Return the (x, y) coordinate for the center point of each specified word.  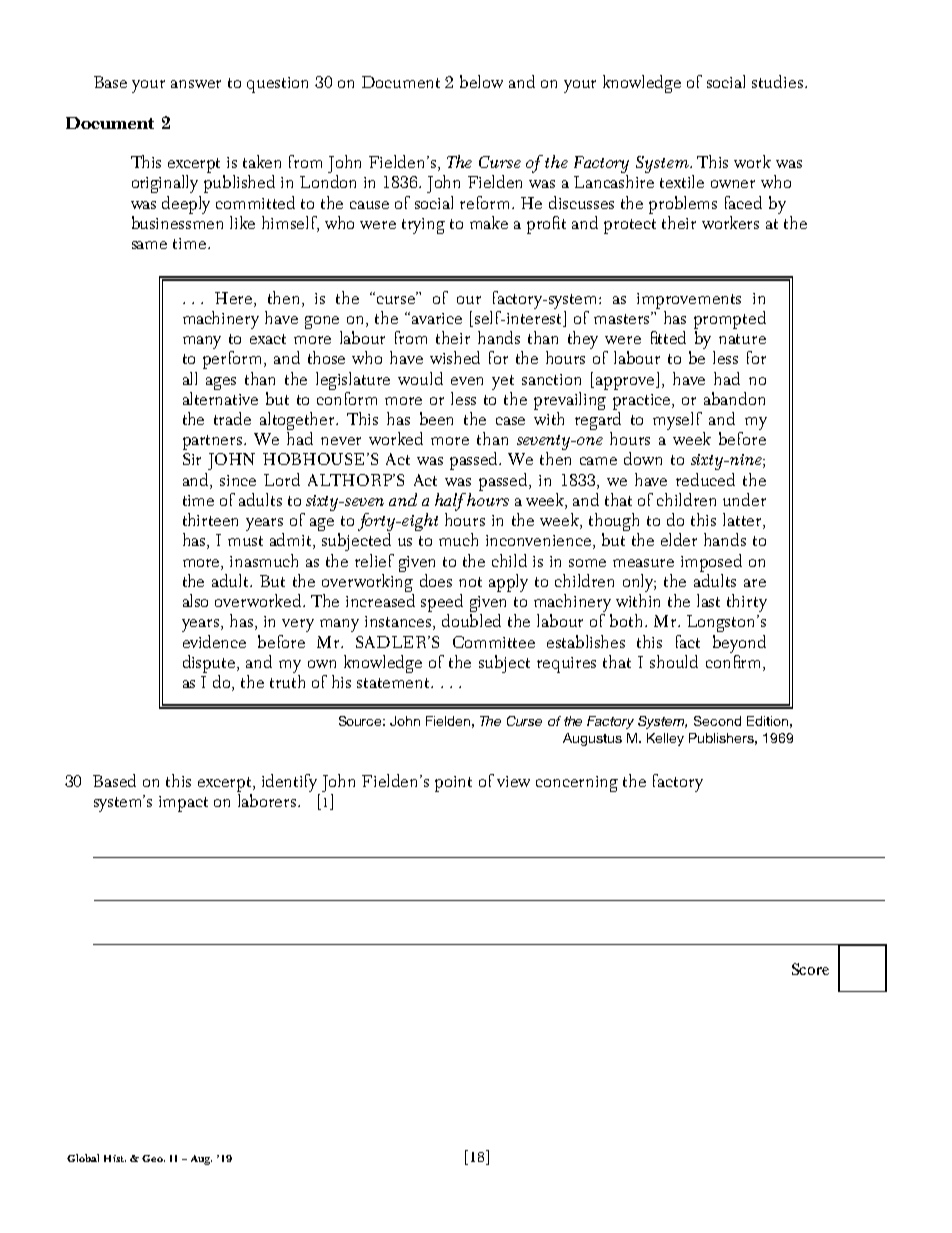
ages (221, 383)
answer (196, 84)
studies (777, 81)
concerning (577, 784)
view (513, 781)
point (453, 784)
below (481, 81)
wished (455, 357)
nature (742, 339)
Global (83, 1158)
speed (442, 604)
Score (810, 969)
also (195, 600)
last (708, 600)
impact (183, 804)
